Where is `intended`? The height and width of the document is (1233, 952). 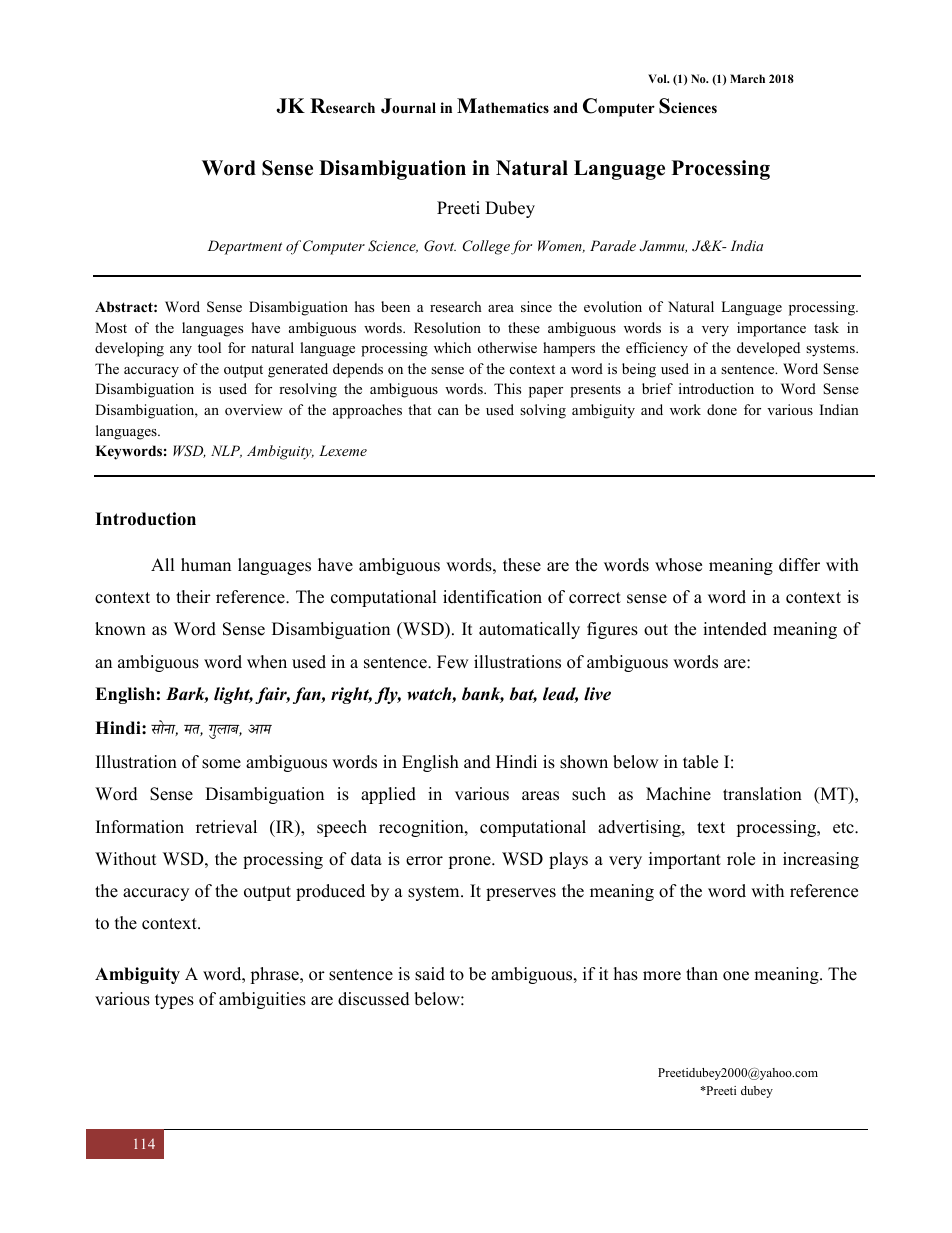
intended is located at coordinates (735, 629).
